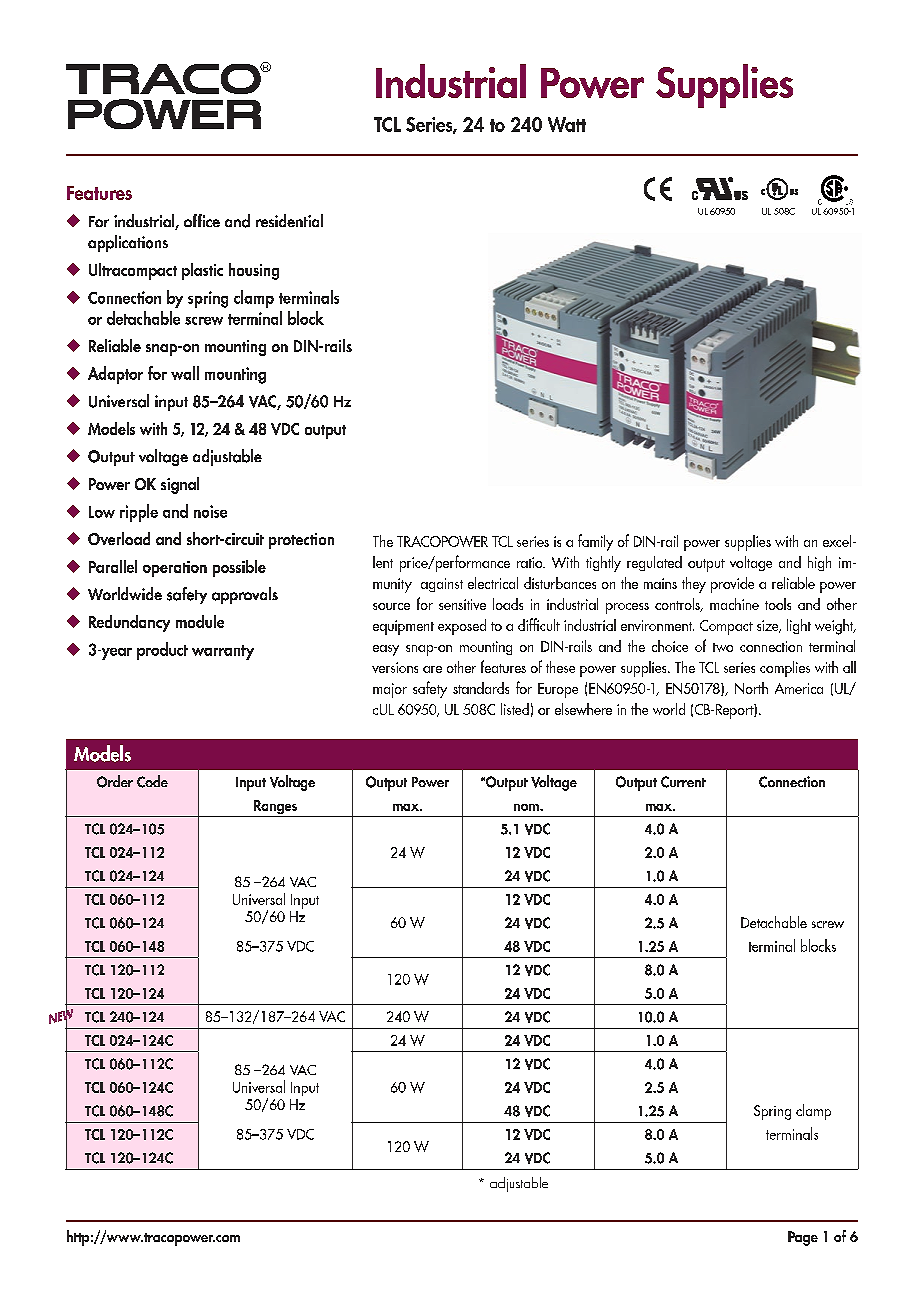 The image size is (924, 1308). Describe the element at coordinates (61, 1016) in the page. I see `NEW` at that location.
